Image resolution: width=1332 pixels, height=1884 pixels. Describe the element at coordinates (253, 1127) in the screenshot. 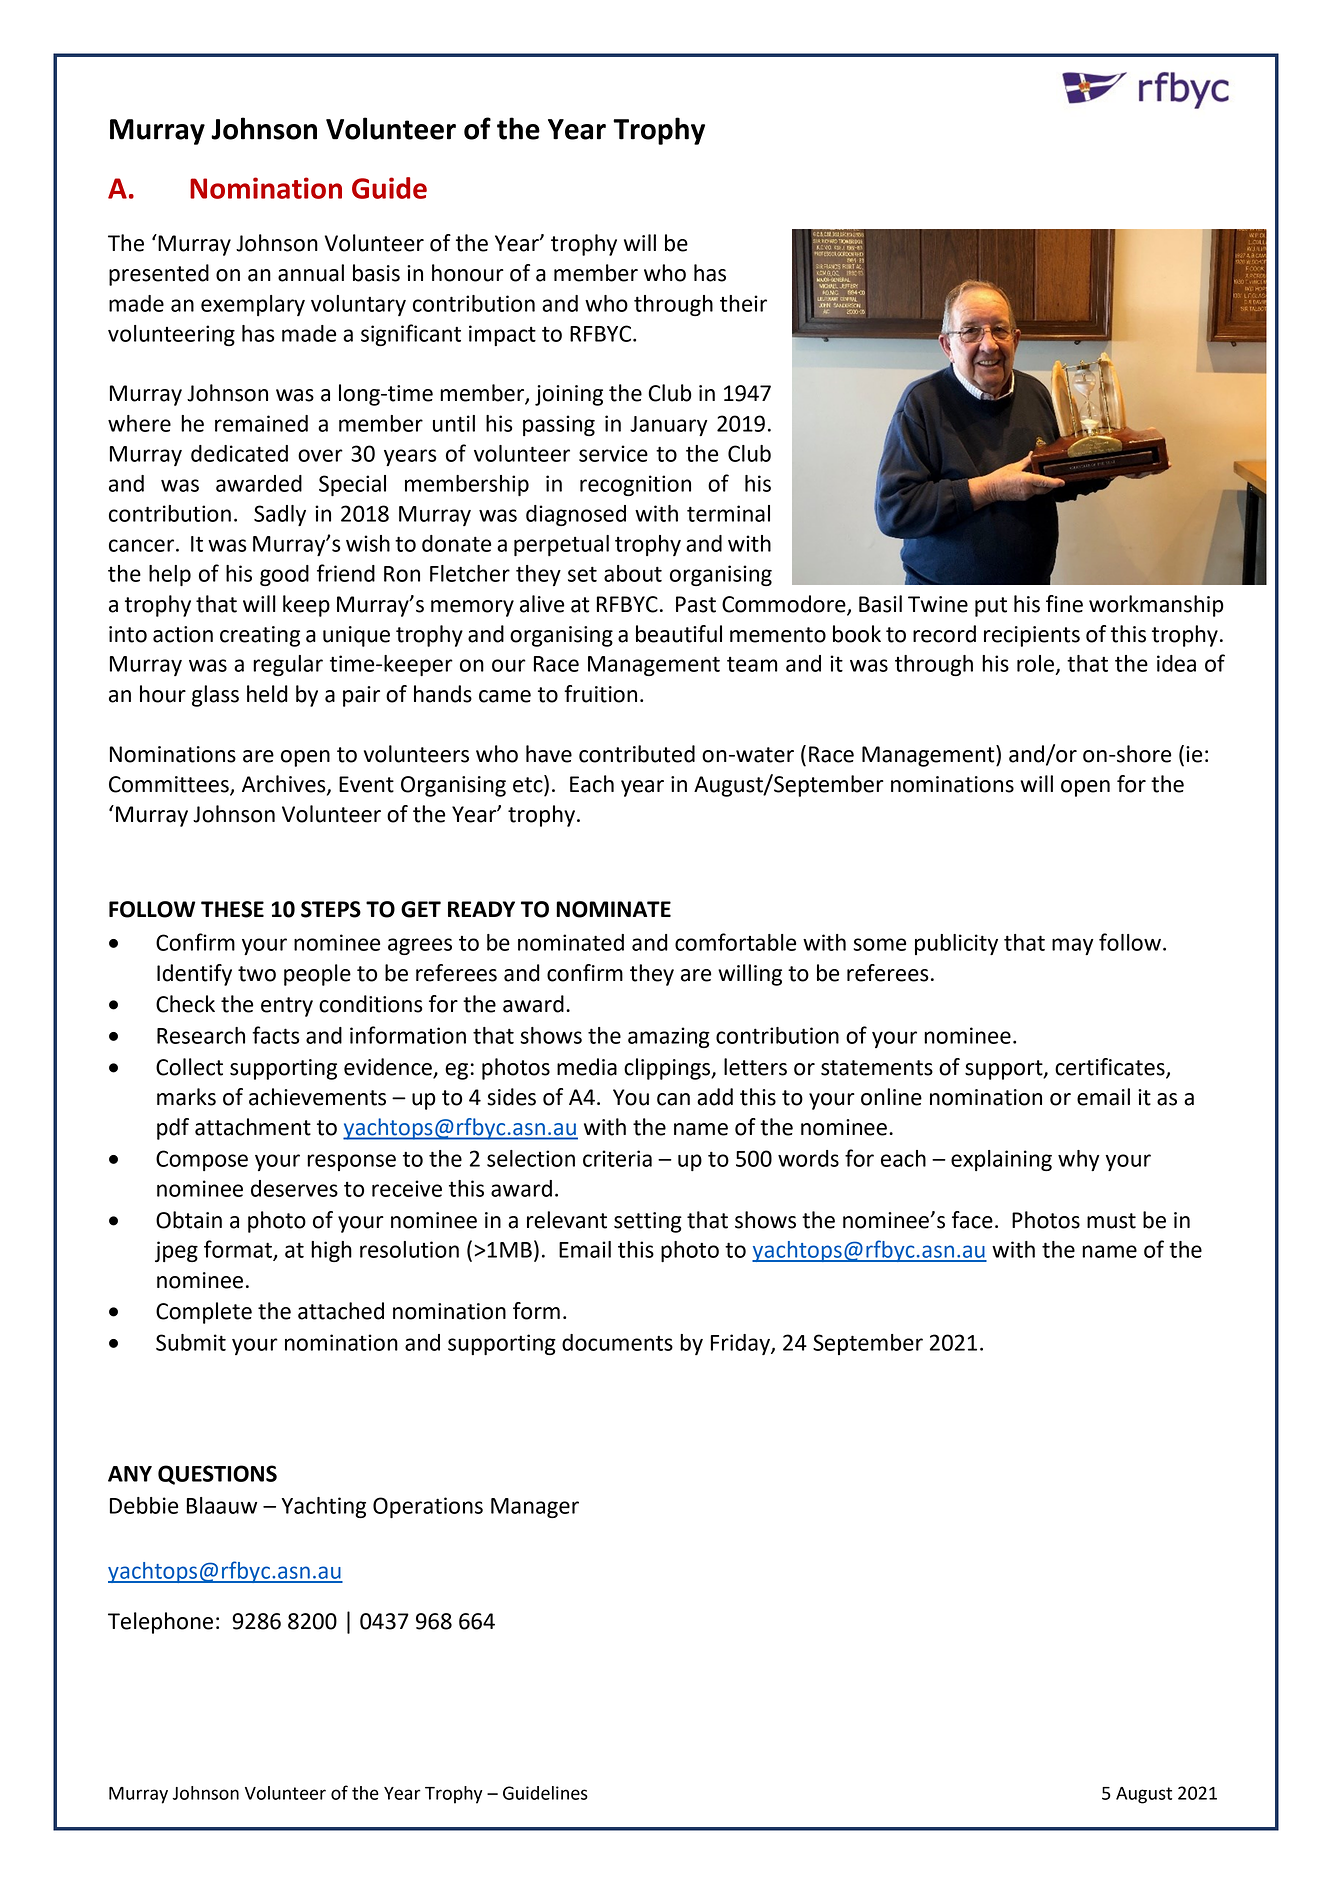

I see `attachment` at that location.
